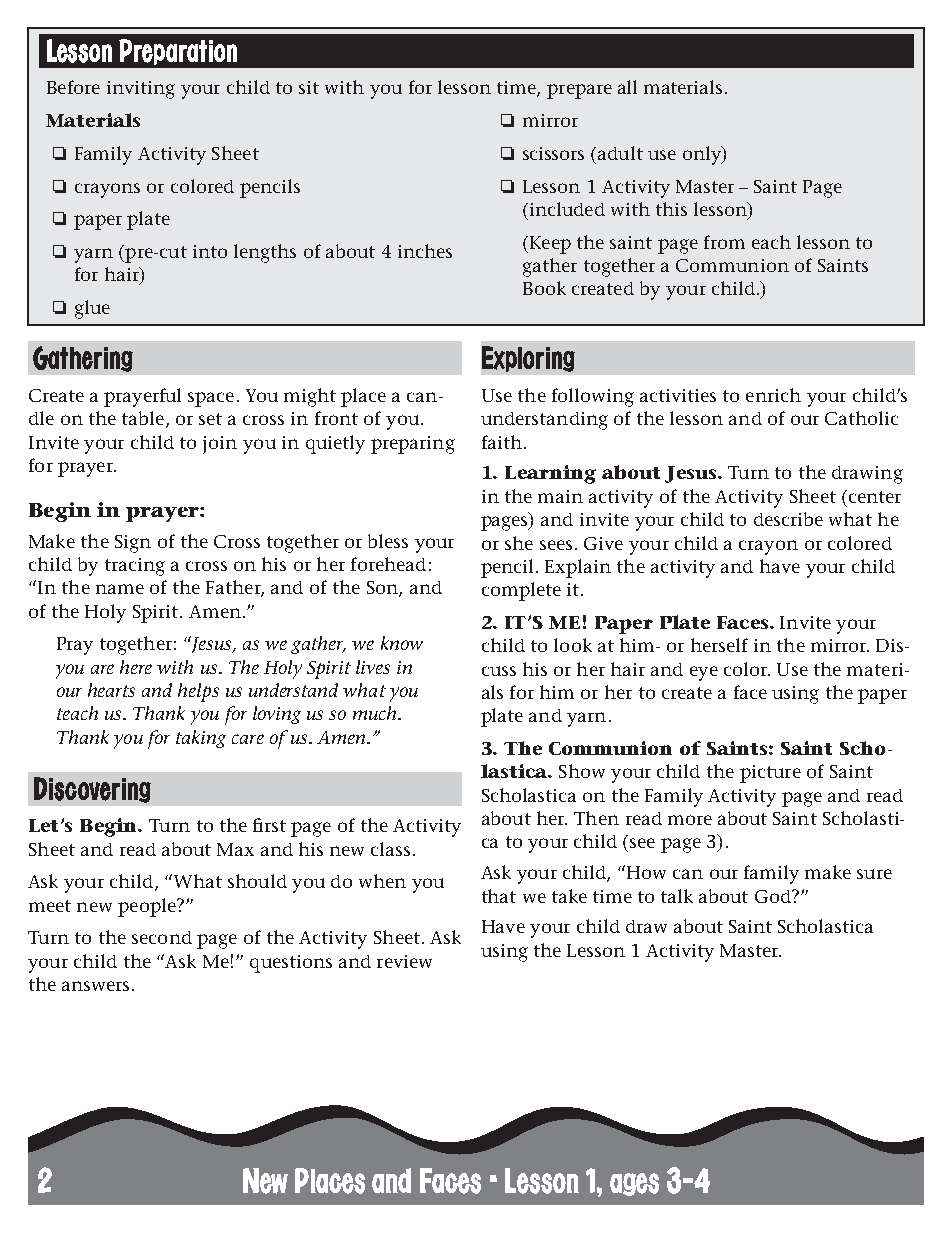 Image resolution: width=952 pixels, height=1233 pixels. I want to click on inviting, so click(141, 90).
